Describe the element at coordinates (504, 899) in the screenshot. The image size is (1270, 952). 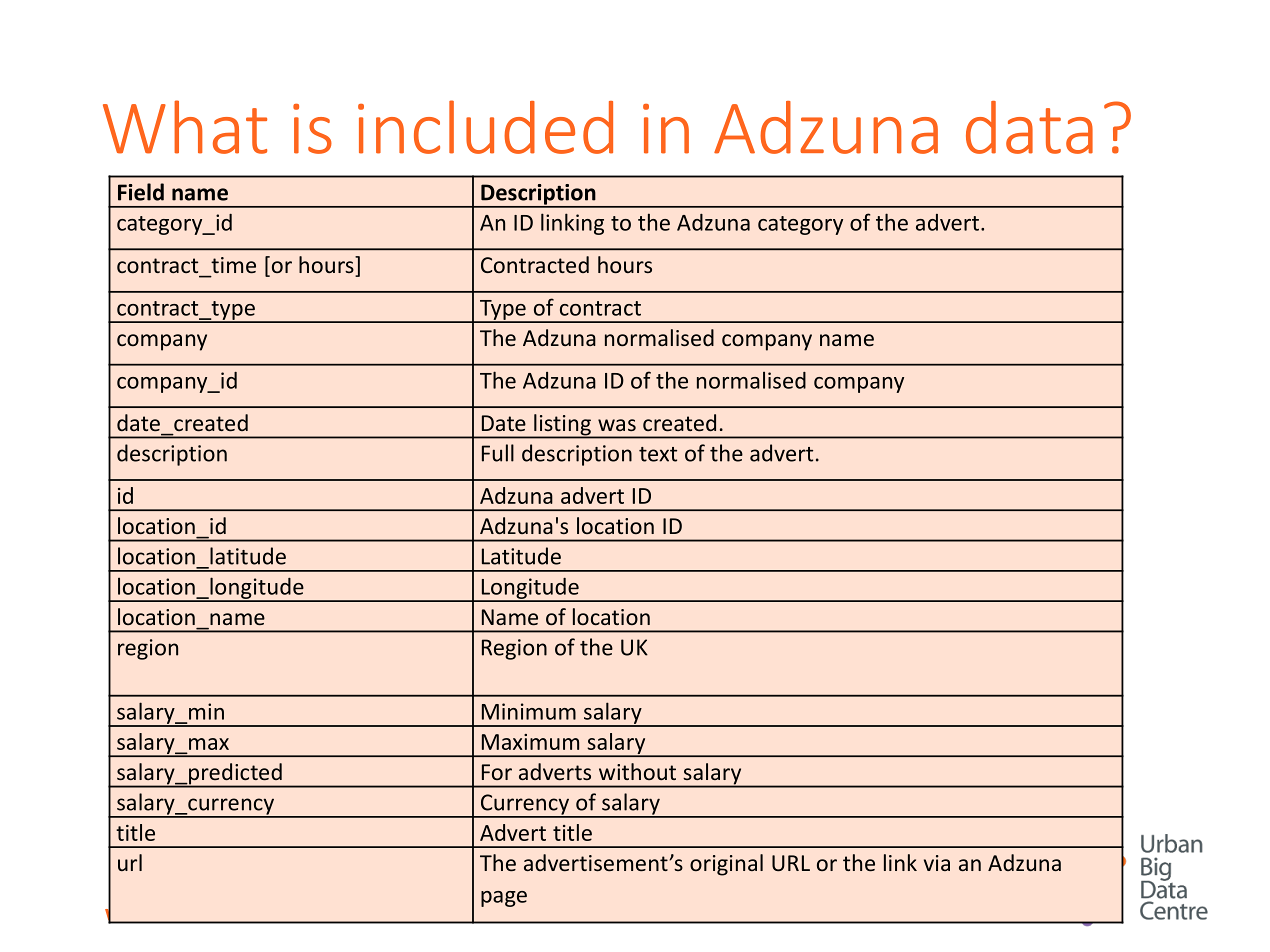
I see `page` at that location.
